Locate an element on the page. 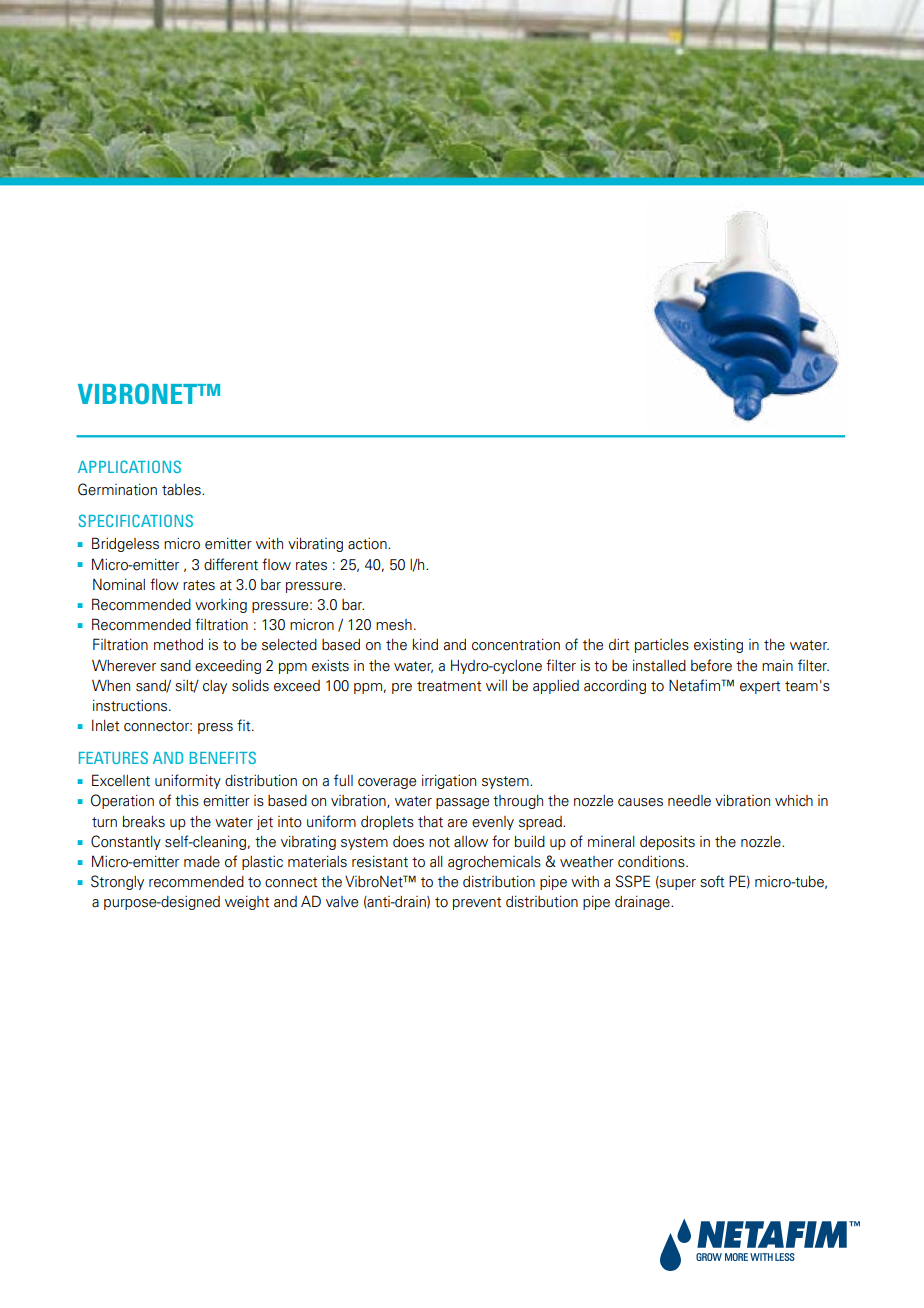 The height and width of the image is (1308, 924). treatment is located at coordinates (449, 686).
